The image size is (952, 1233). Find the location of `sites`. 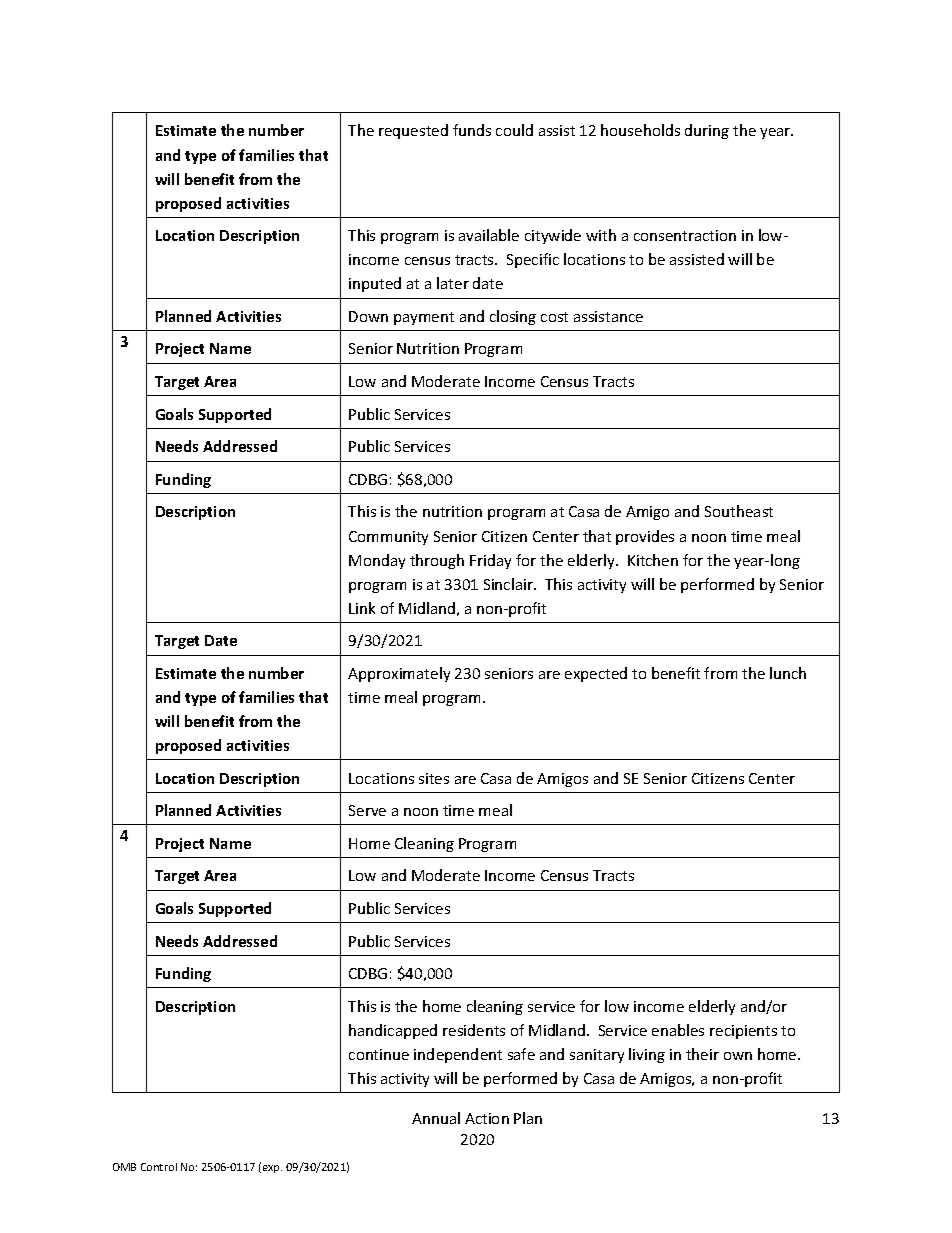

sites is located at coordinates (434, 778).
